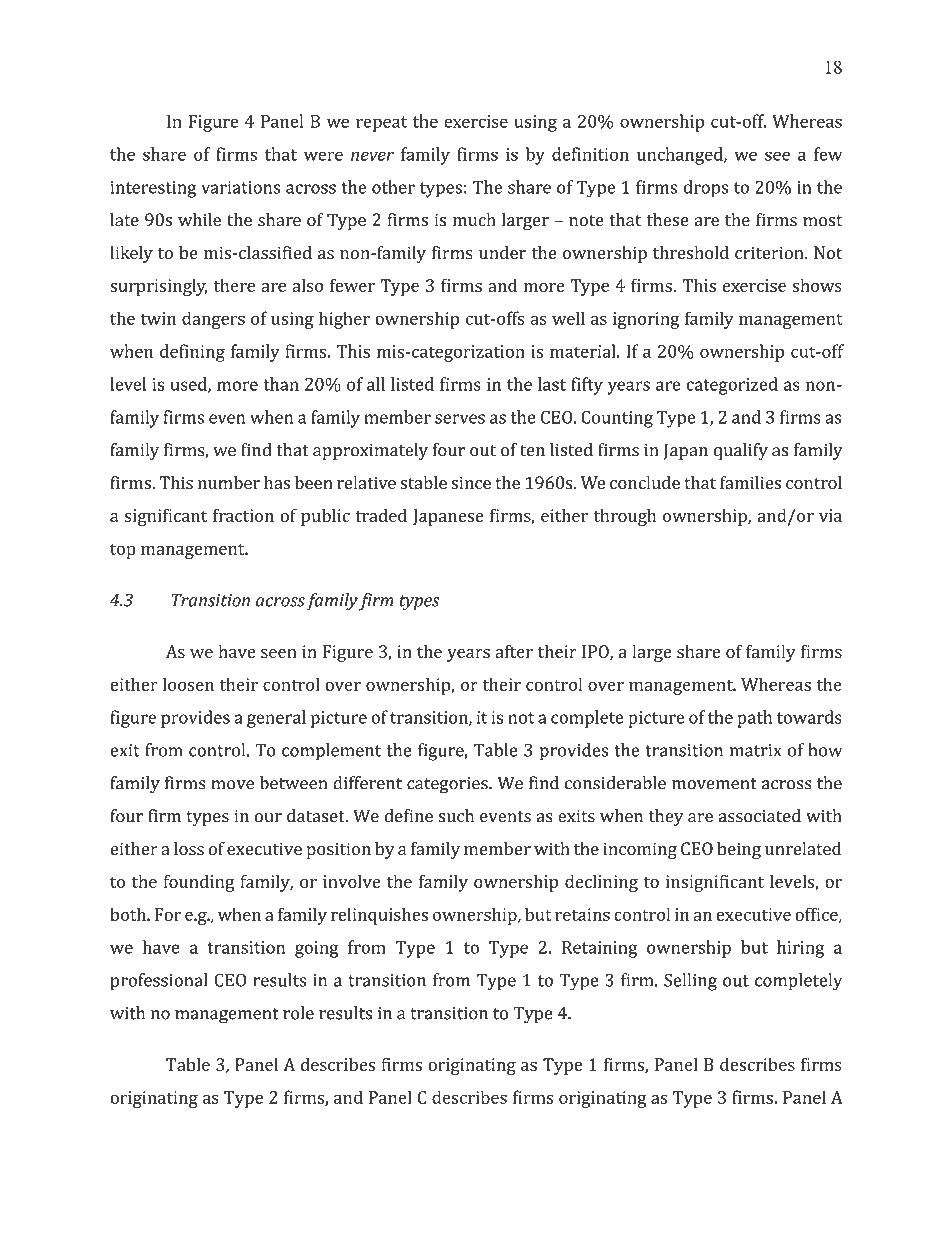 The height and width of the document is (1233, 952). I want to click on drops, so click(706, 189).
